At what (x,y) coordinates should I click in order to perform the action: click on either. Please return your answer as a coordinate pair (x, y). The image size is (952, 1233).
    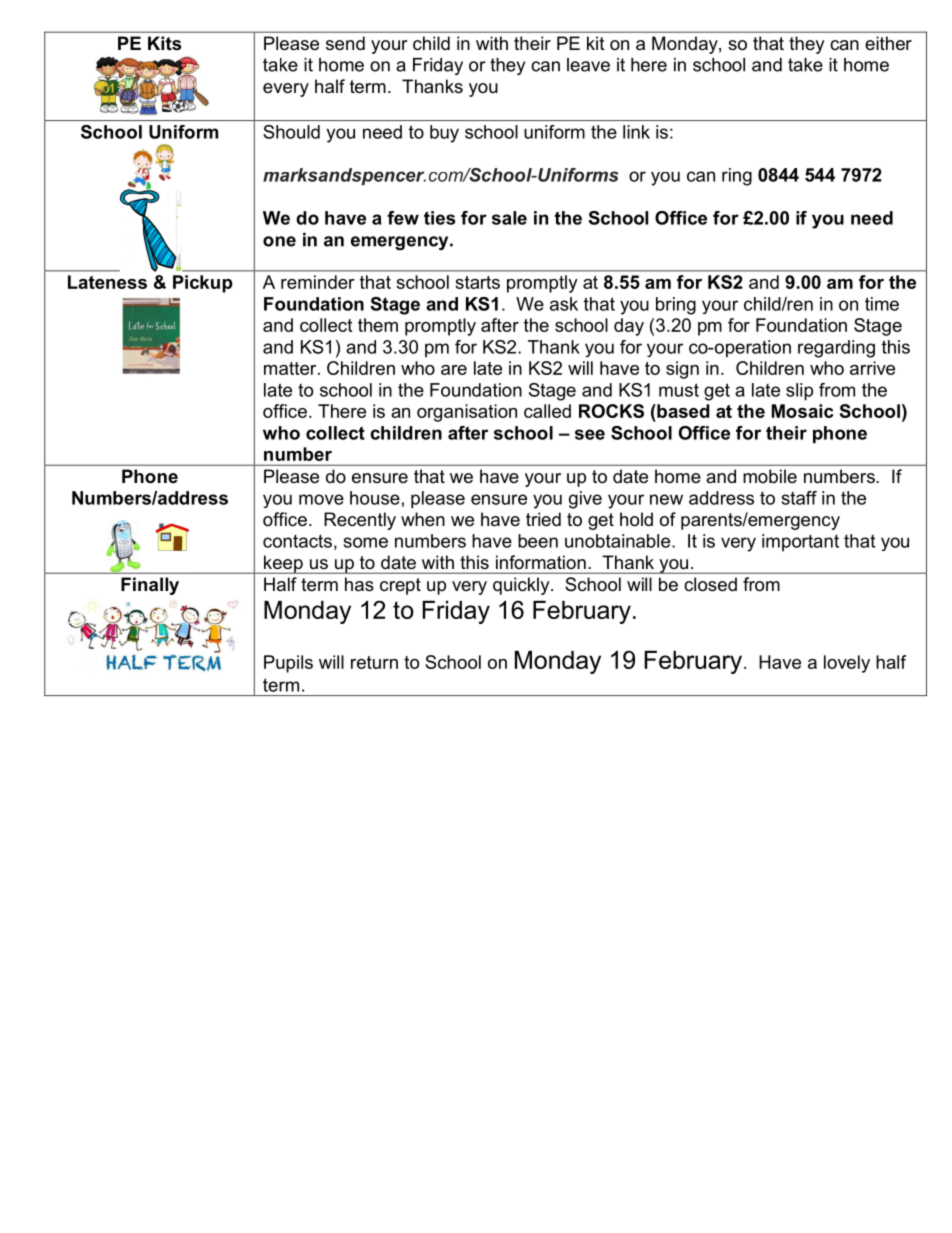
    Looking at the image, I should click on (888, 43).
